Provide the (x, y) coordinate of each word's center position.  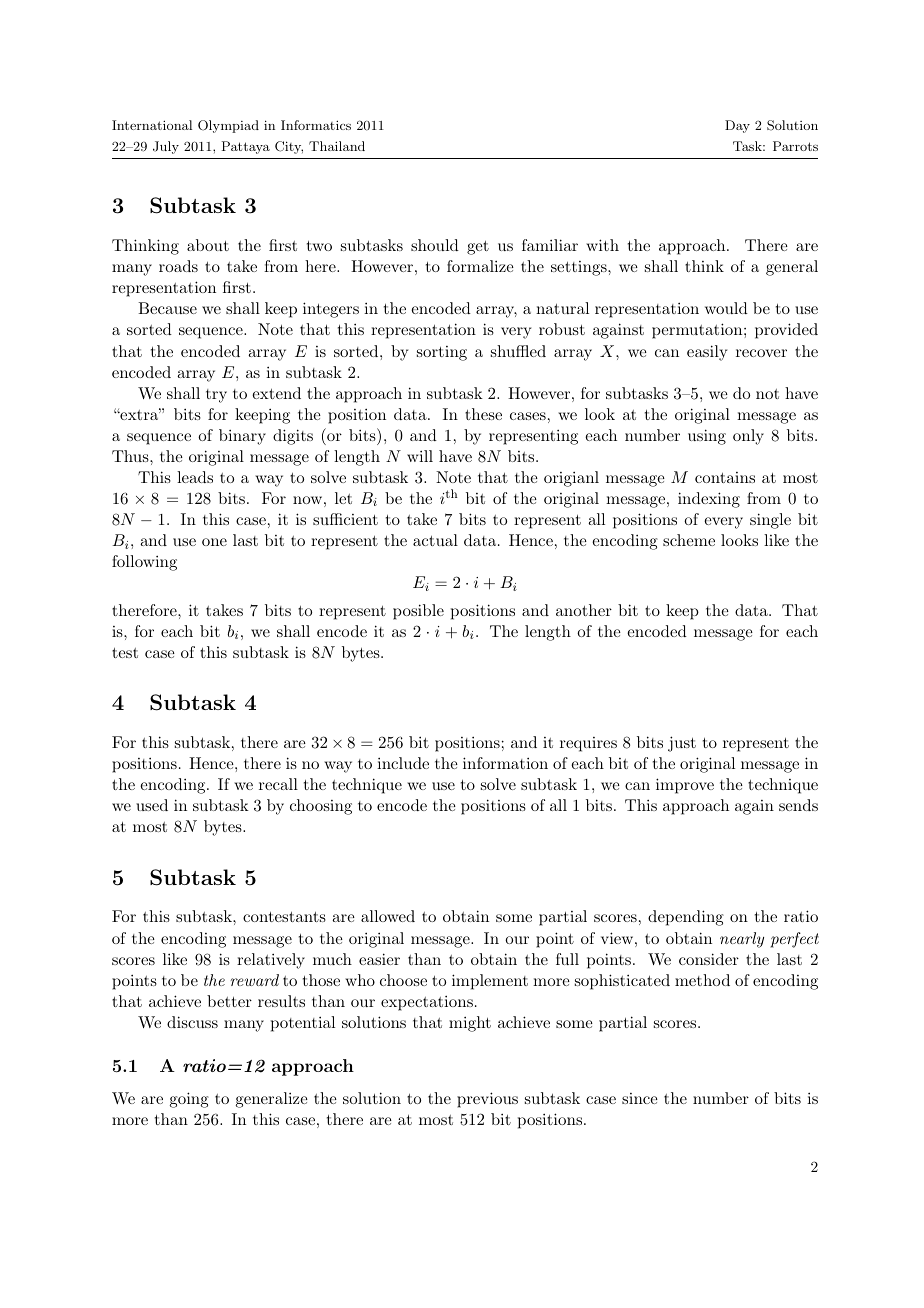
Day (737, 126)
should (435, 245)
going (189, 1100)
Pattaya (245, 147)
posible (418, 612)
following (144, 563)
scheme (689, 540)
